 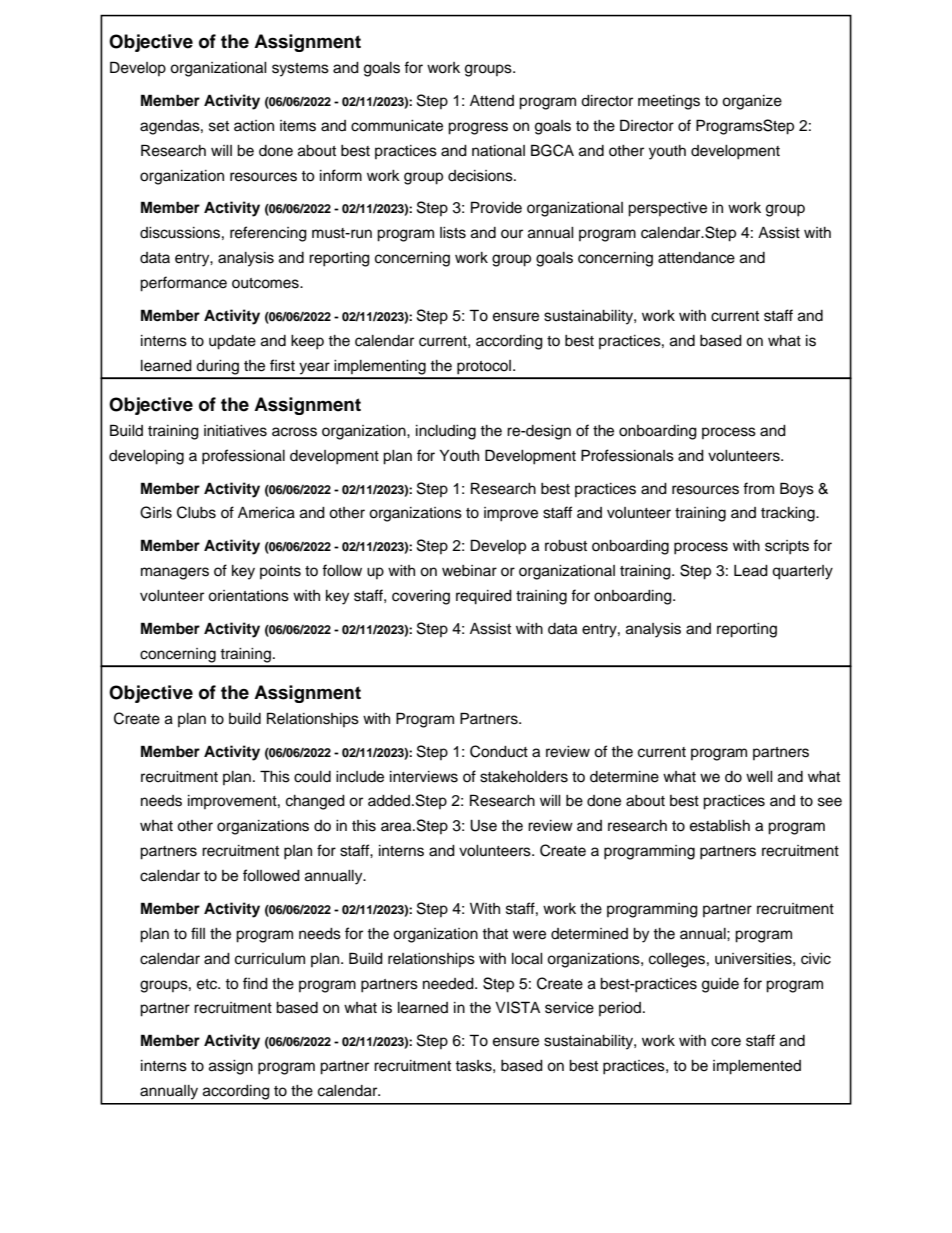 What do you see at coordinates (248, 596) in the image?
I see `orientations` at bounding box center [248, 596].
